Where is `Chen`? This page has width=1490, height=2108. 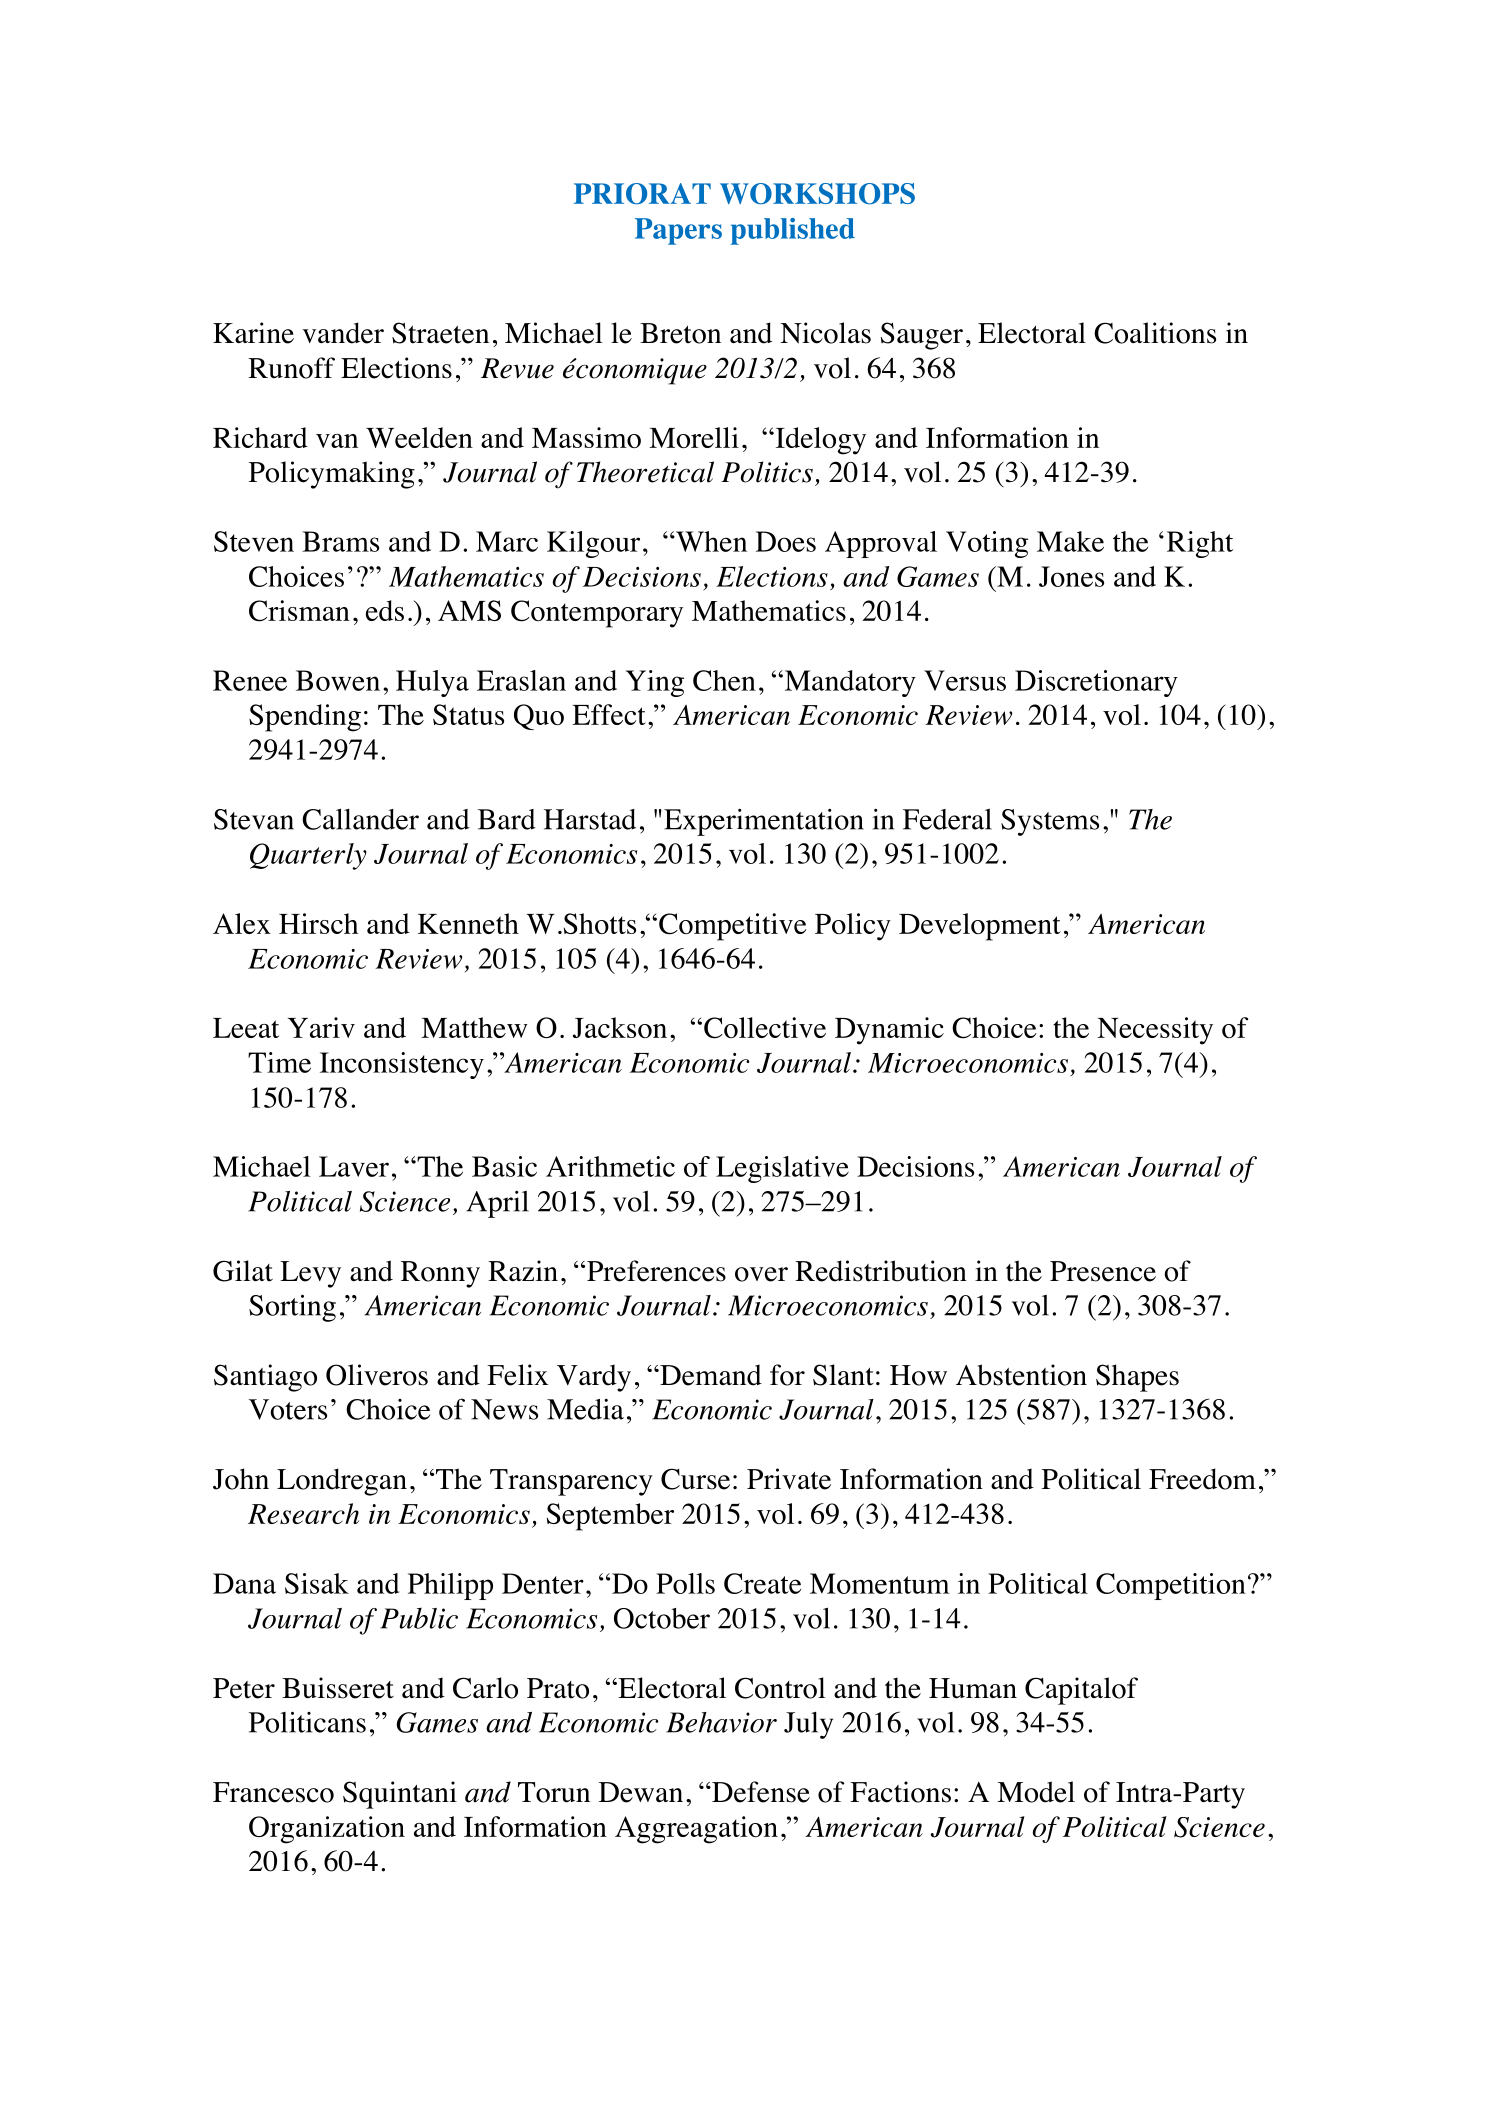 Chen is located at coordinates (724, 680).
